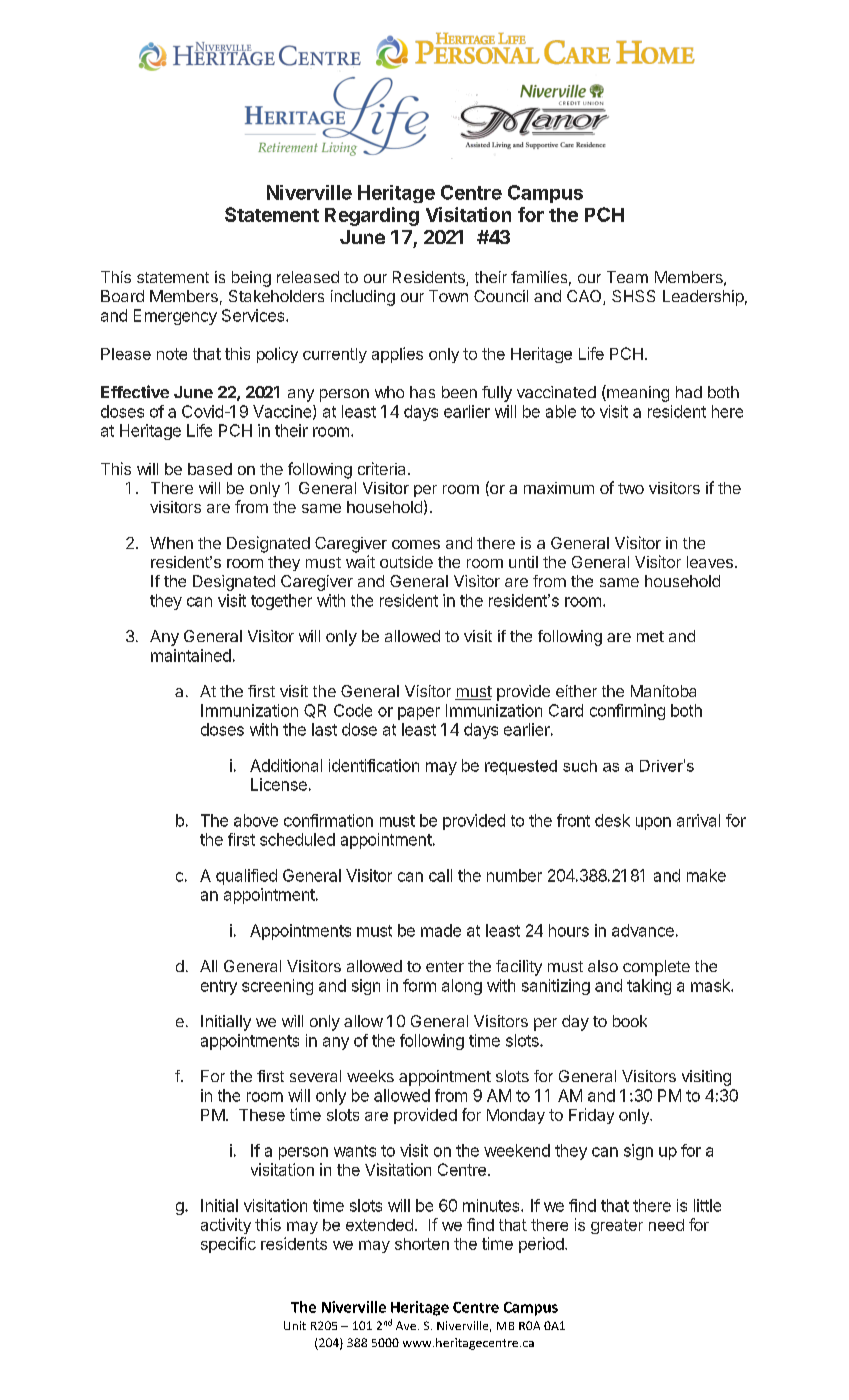  What do you see at coordinates (374, 765) in the page?
I see `identification` at bounding box center [374, 765].
